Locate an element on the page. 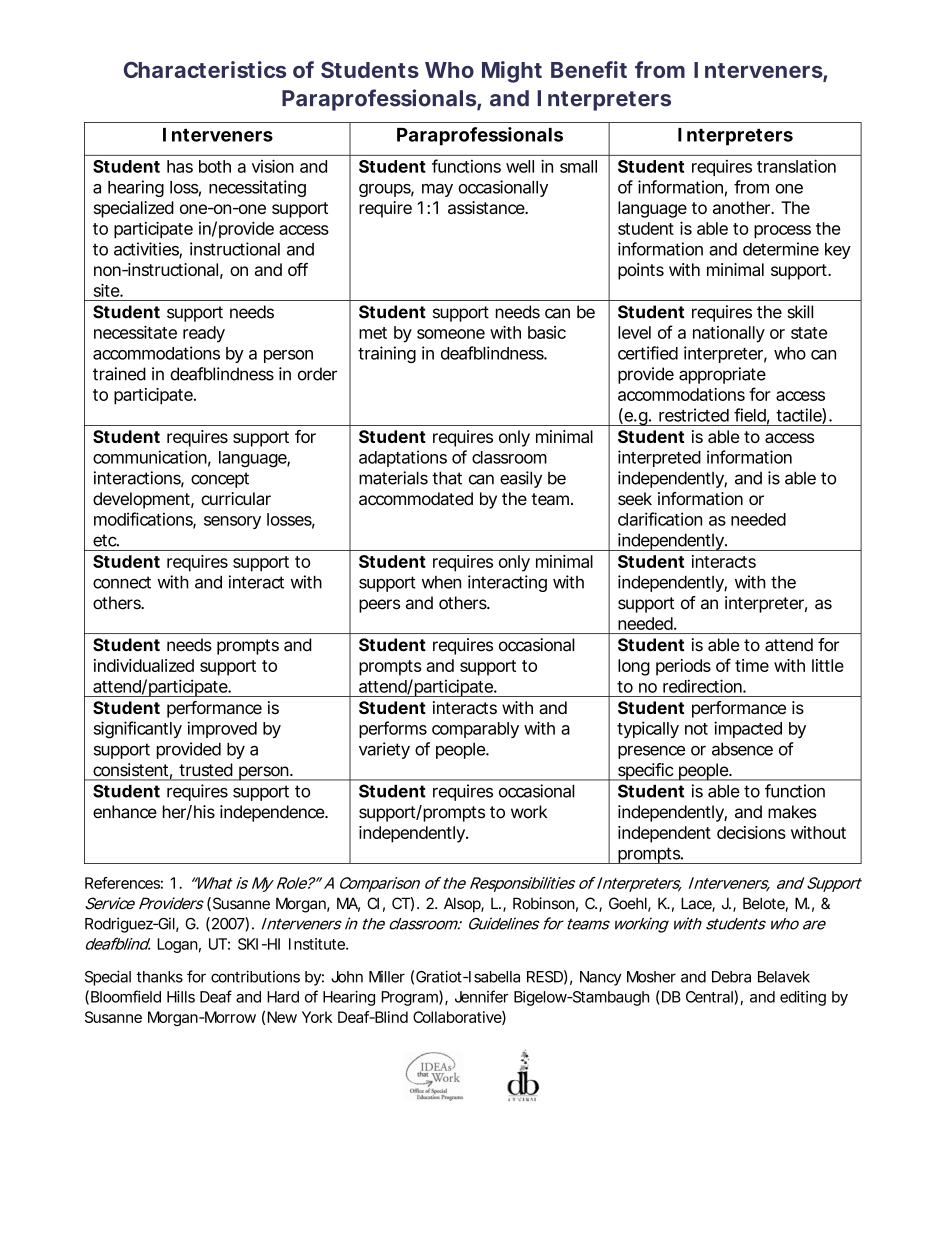  individualized is located at coordinates (144, 665).
